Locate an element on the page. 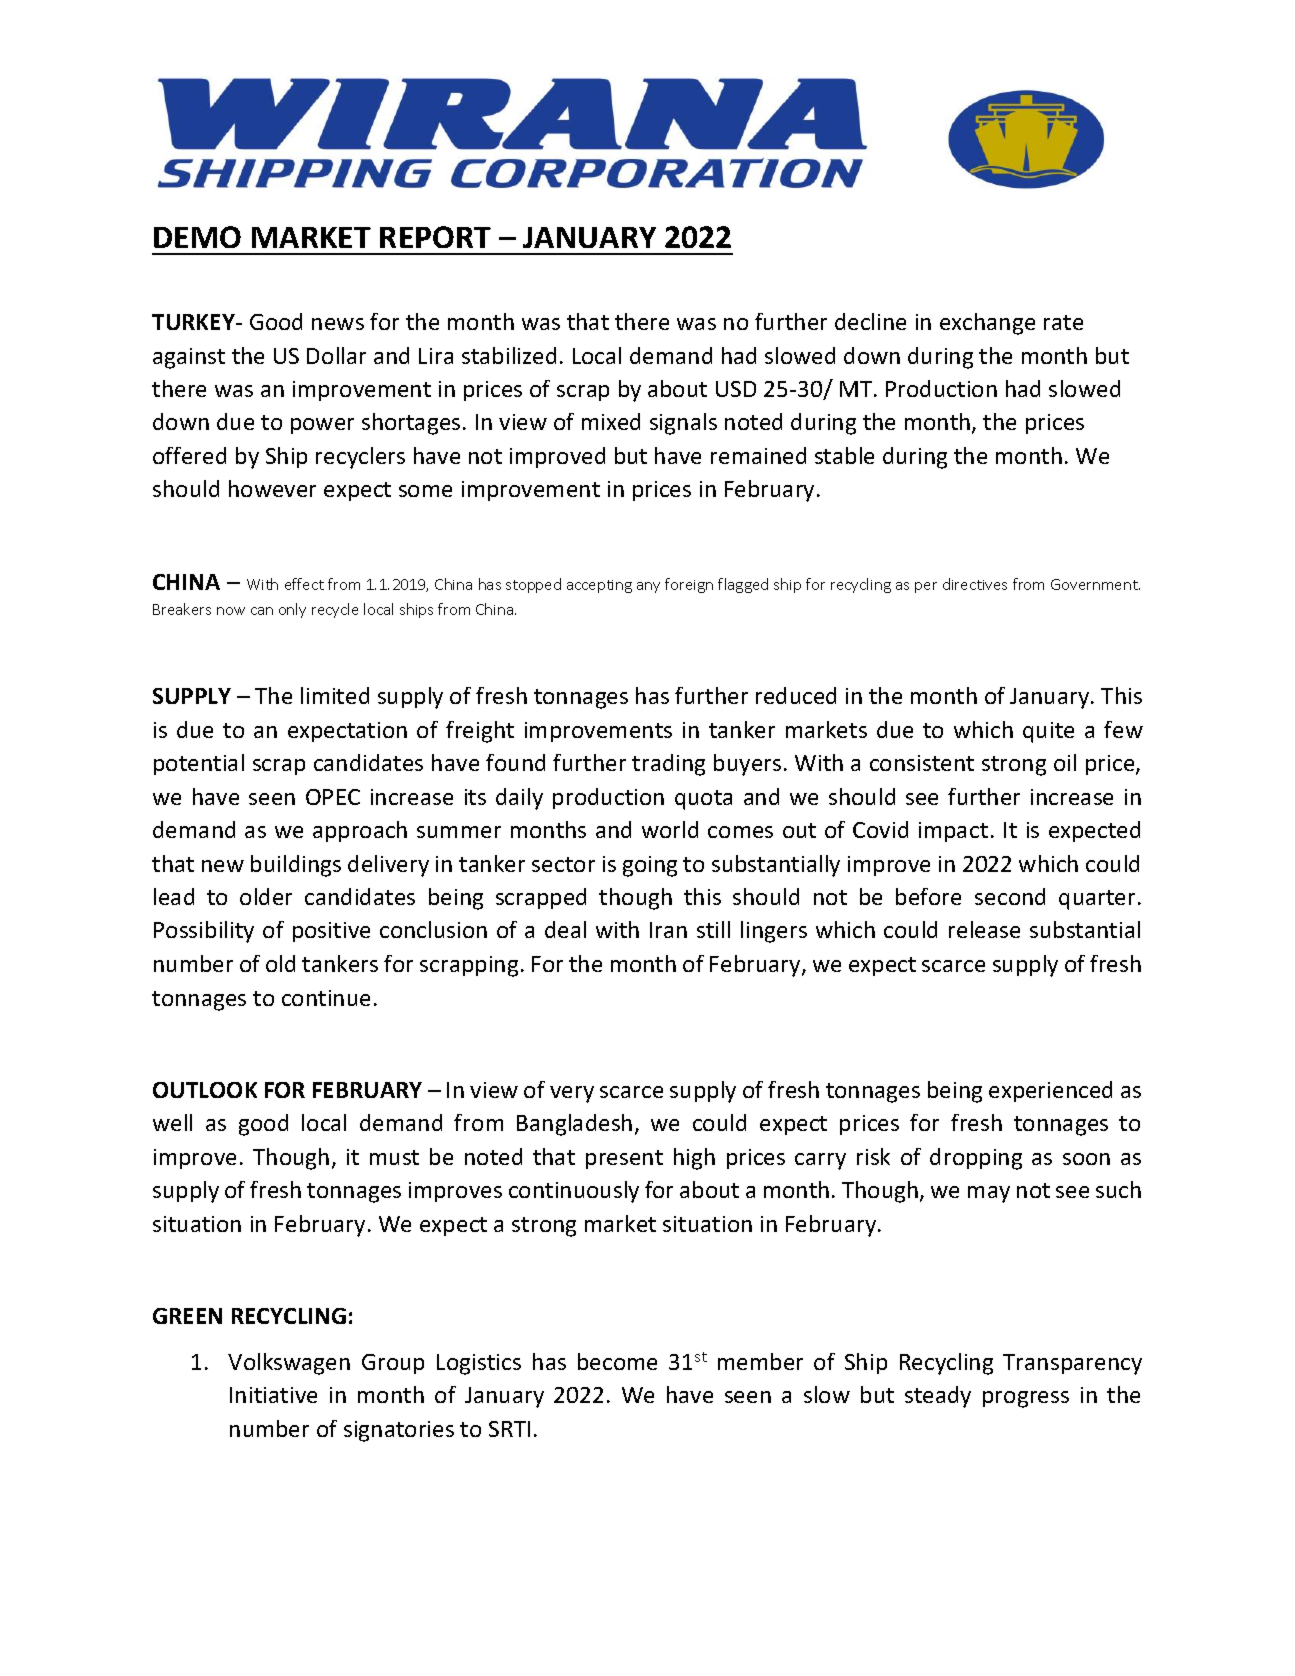  effect is located at coordinates (304, 584).
